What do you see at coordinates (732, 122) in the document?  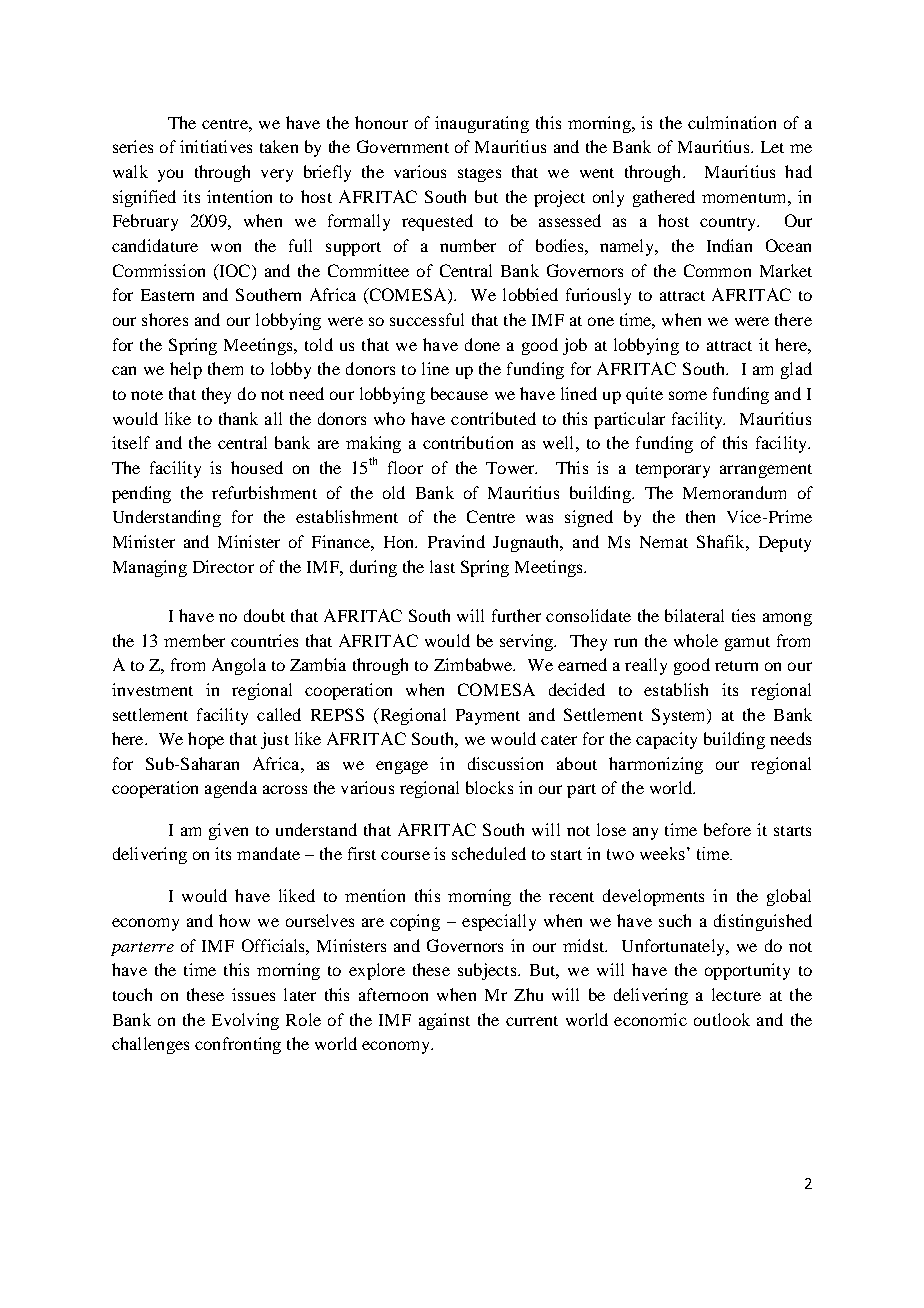 I see `culmination` at bounding box center [732, 122].
